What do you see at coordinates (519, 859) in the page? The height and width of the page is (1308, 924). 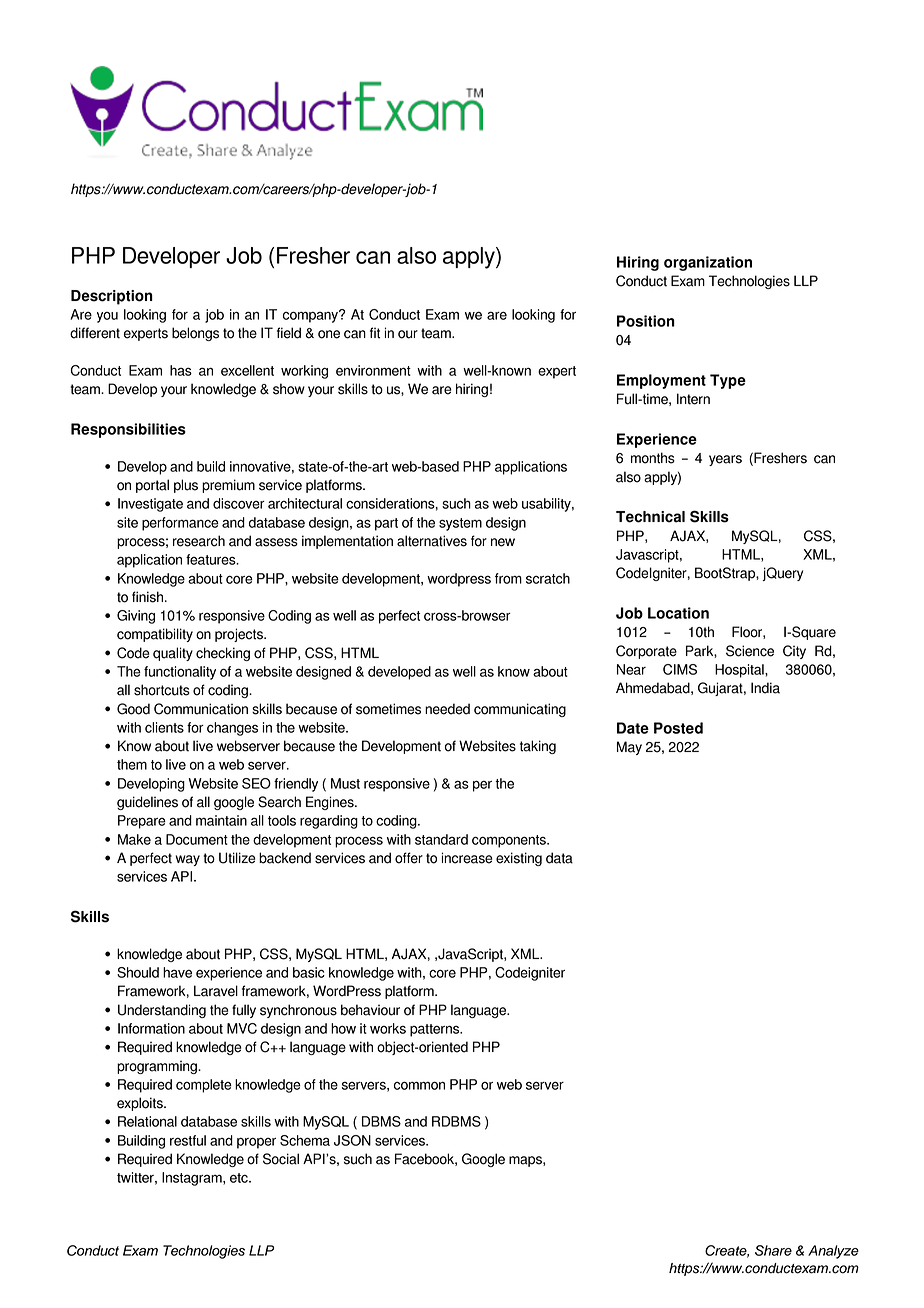 I see `existing` at bounding box center [519, 859].
